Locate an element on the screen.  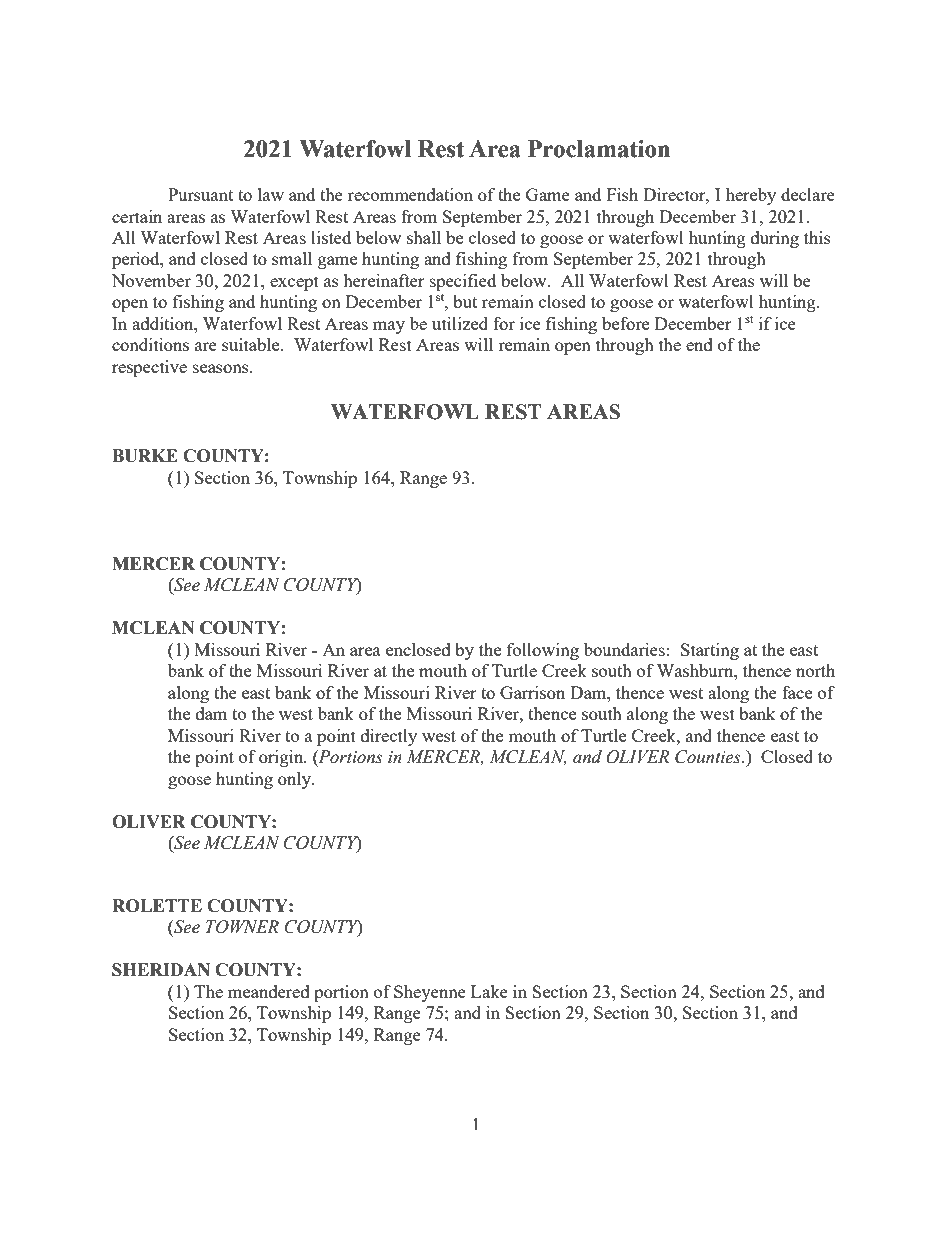
before is located at coordinates (625, 323).
